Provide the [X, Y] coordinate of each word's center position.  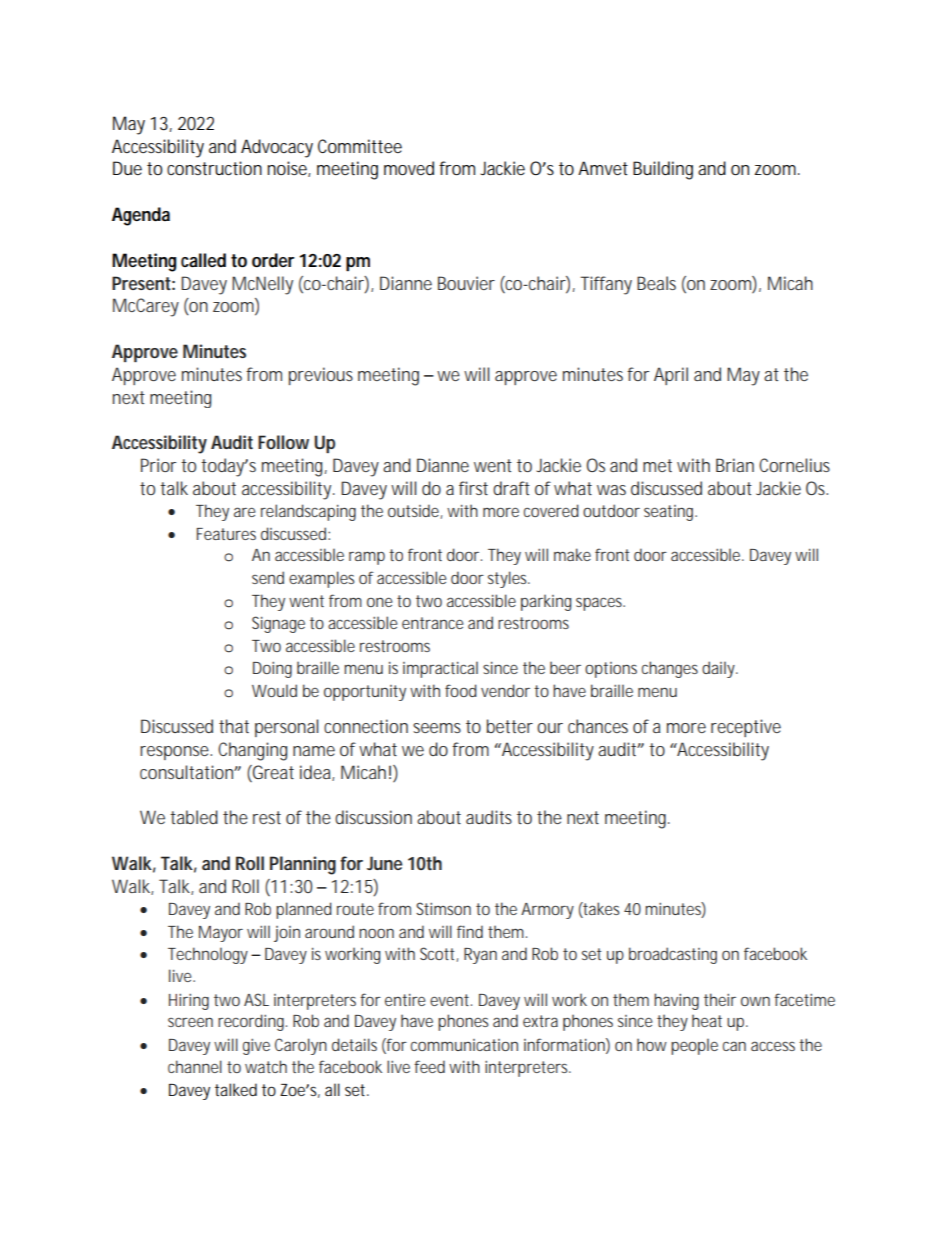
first [473, 488]
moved [409, 168]
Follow [283, 442]
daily [719, 669]
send [268, 577]
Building [663, 170]
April [671, 376]
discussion [373, 817]
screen [190, 1022]
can [734, 1046]
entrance [432, 623]
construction [214, 168]
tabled [194, 817]
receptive [746, 728]
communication [464, 1045]
